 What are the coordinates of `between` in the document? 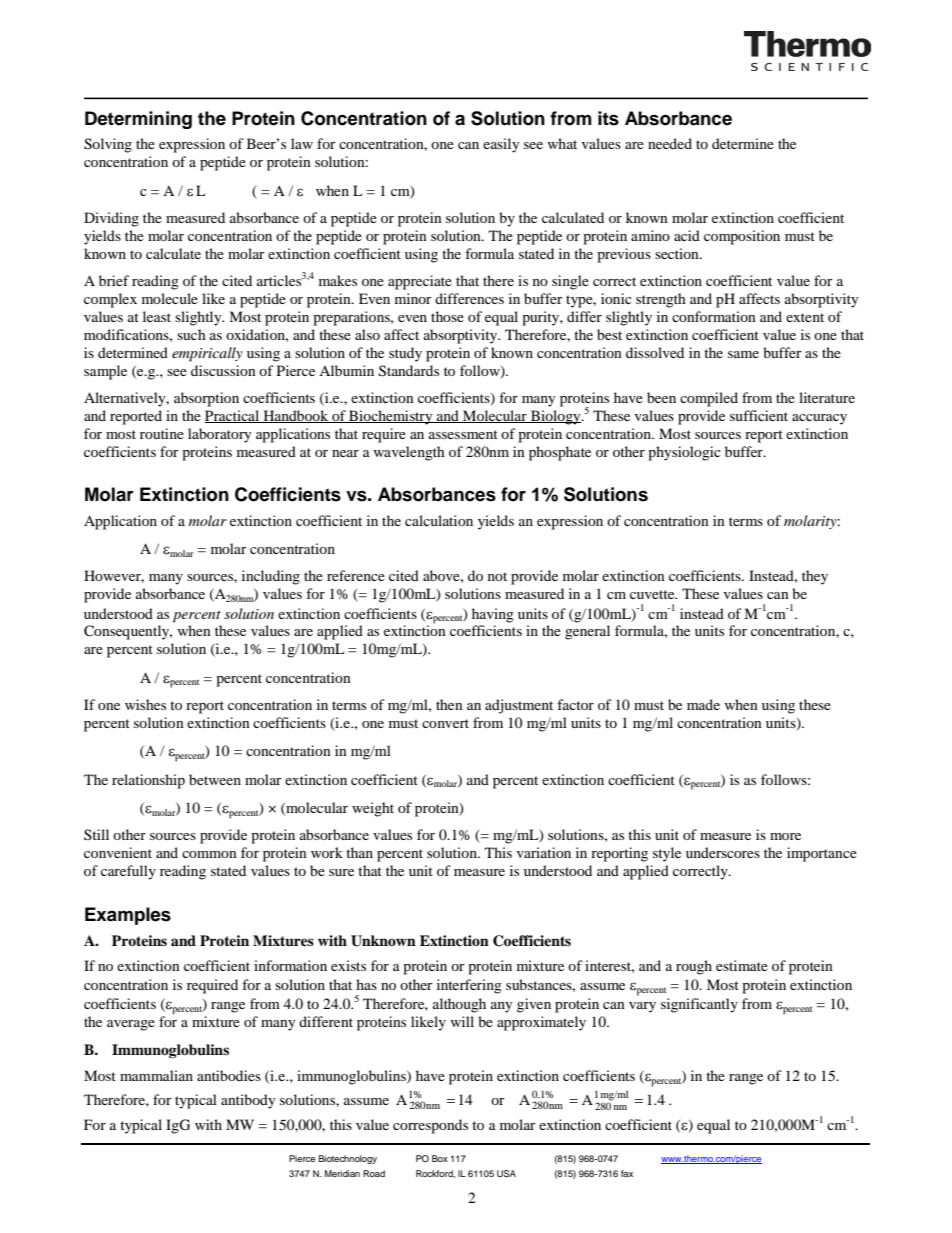 It's located at (215, 779).
